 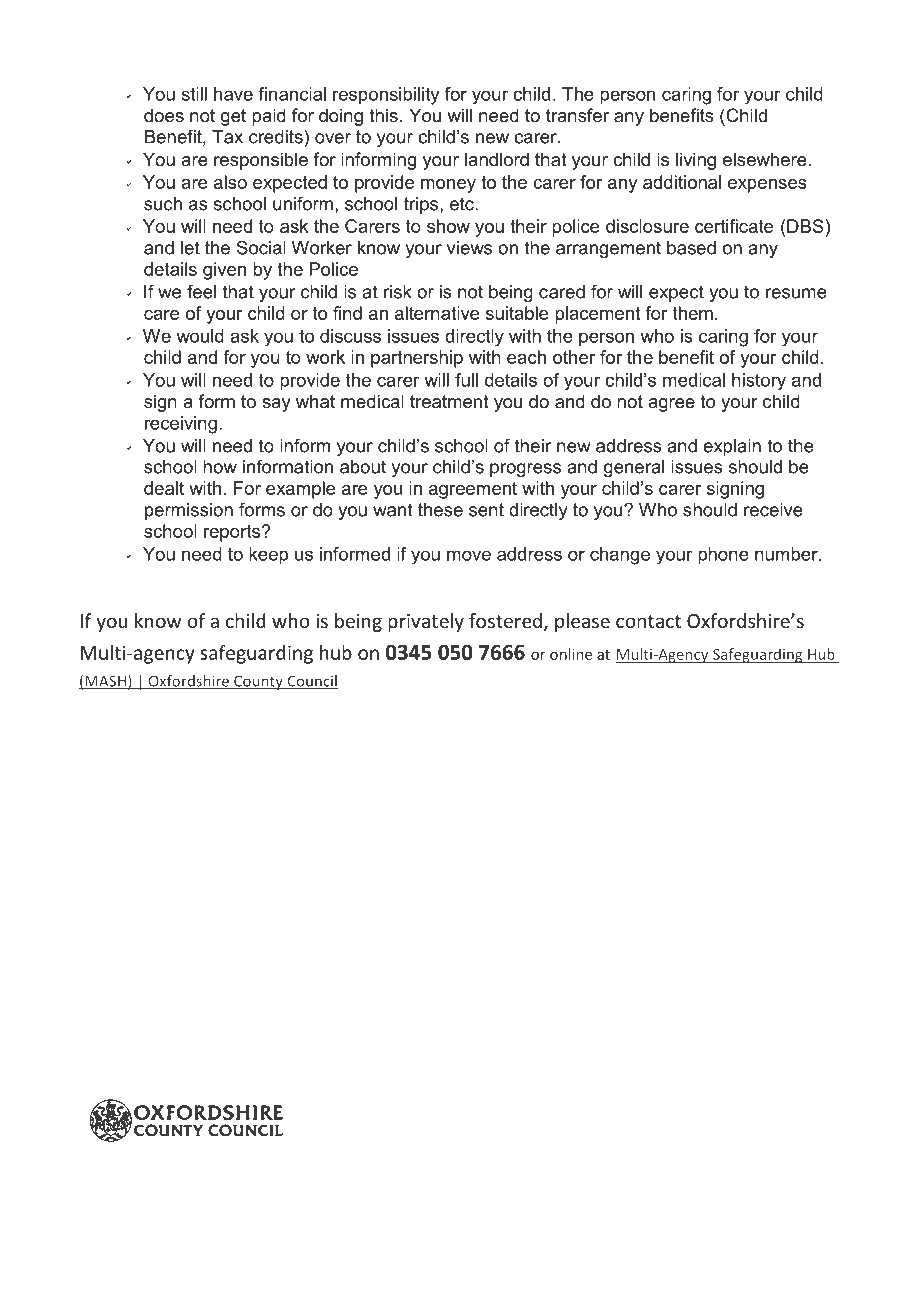 I want to click on these, so click(x=440, y=510).
